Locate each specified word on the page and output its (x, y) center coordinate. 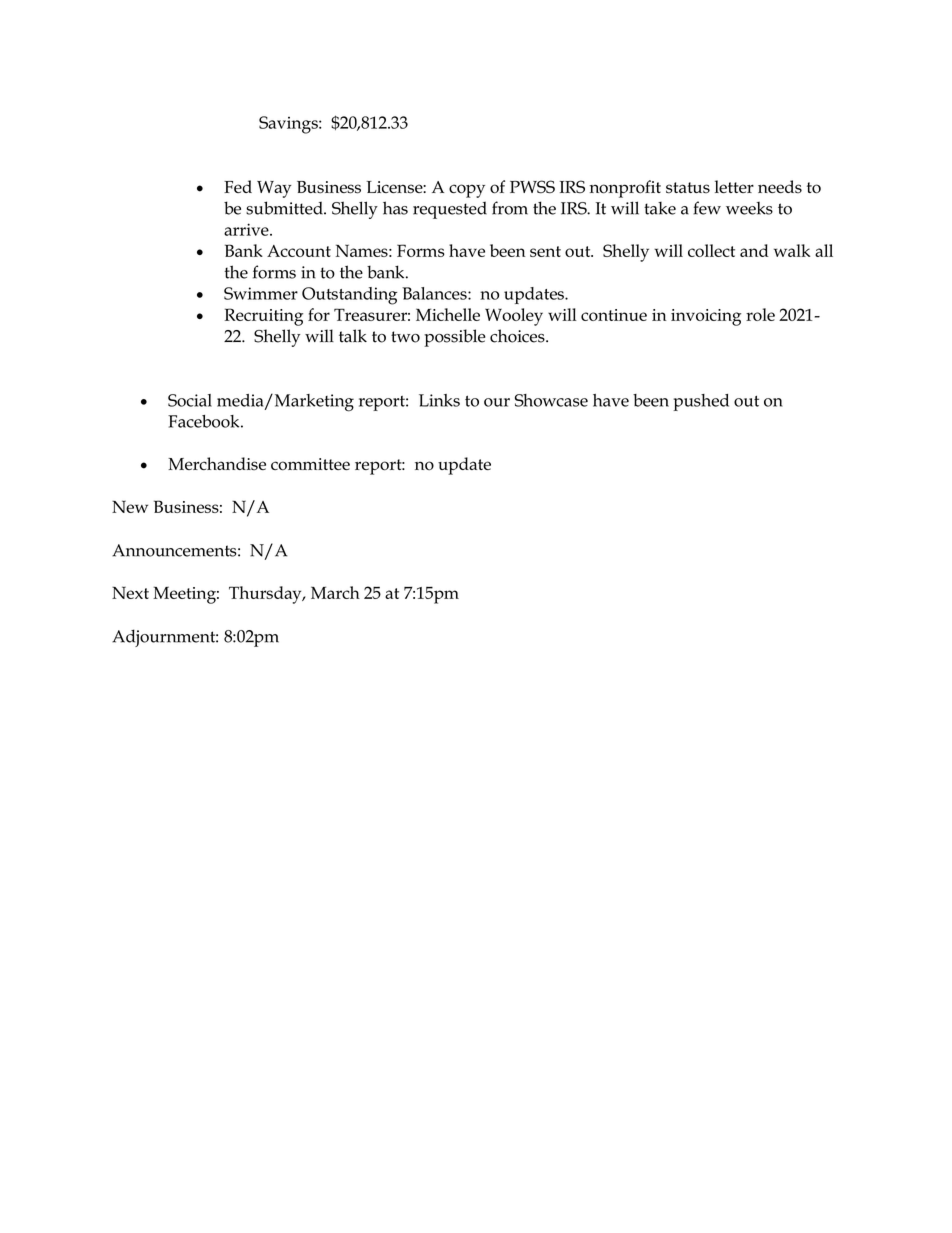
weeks (749, 208)
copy (467, 191)
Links (439, 400)
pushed (701, 402)
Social (190, 400)
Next (130, 592)
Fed (238, 186)
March (335, 592)
